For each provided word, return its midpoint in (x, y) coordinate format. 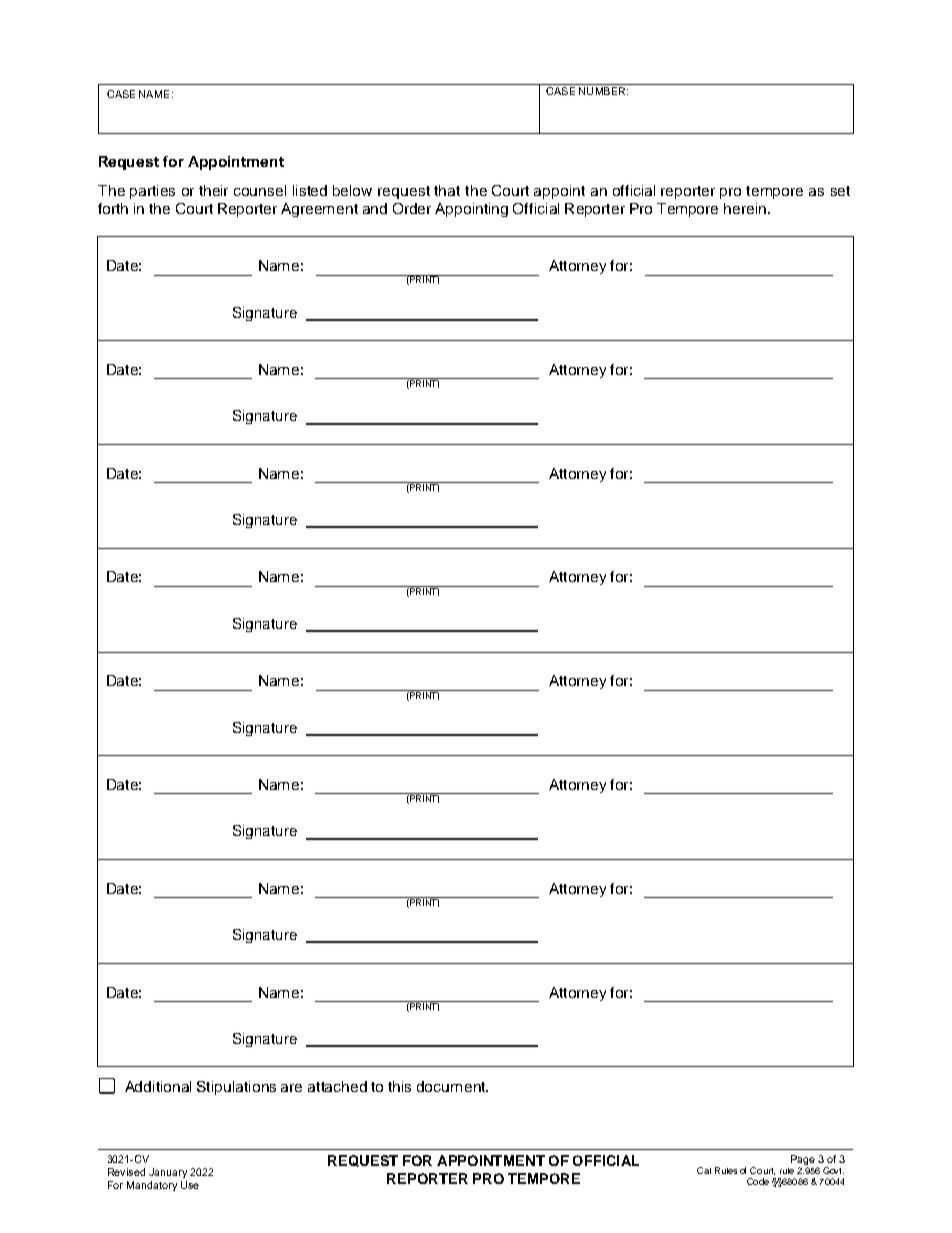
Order (412, 208)
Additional (158, 1086)
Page (803, 1161)
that (447, 190)
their (213, 190)
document (452, 1086)
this (399, 1086)
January (168, 1173)
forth (113, 208)
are (291, 1088)
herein (745, 208)
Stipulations (236, 1088)
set (840, 191)
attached (337, 1086)
